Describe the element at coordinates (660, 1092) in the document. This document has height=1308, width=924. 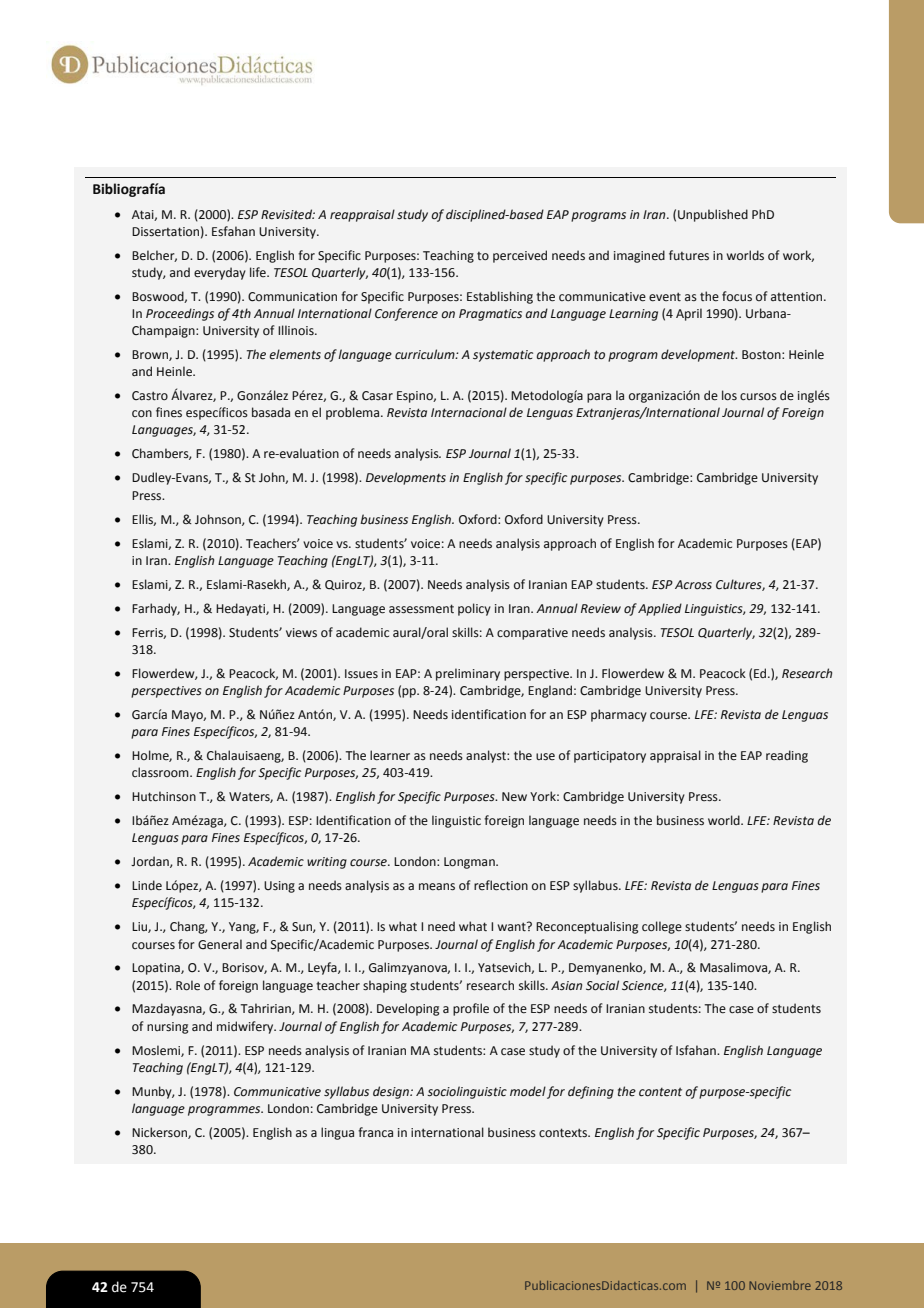
I see `content` at that location.
